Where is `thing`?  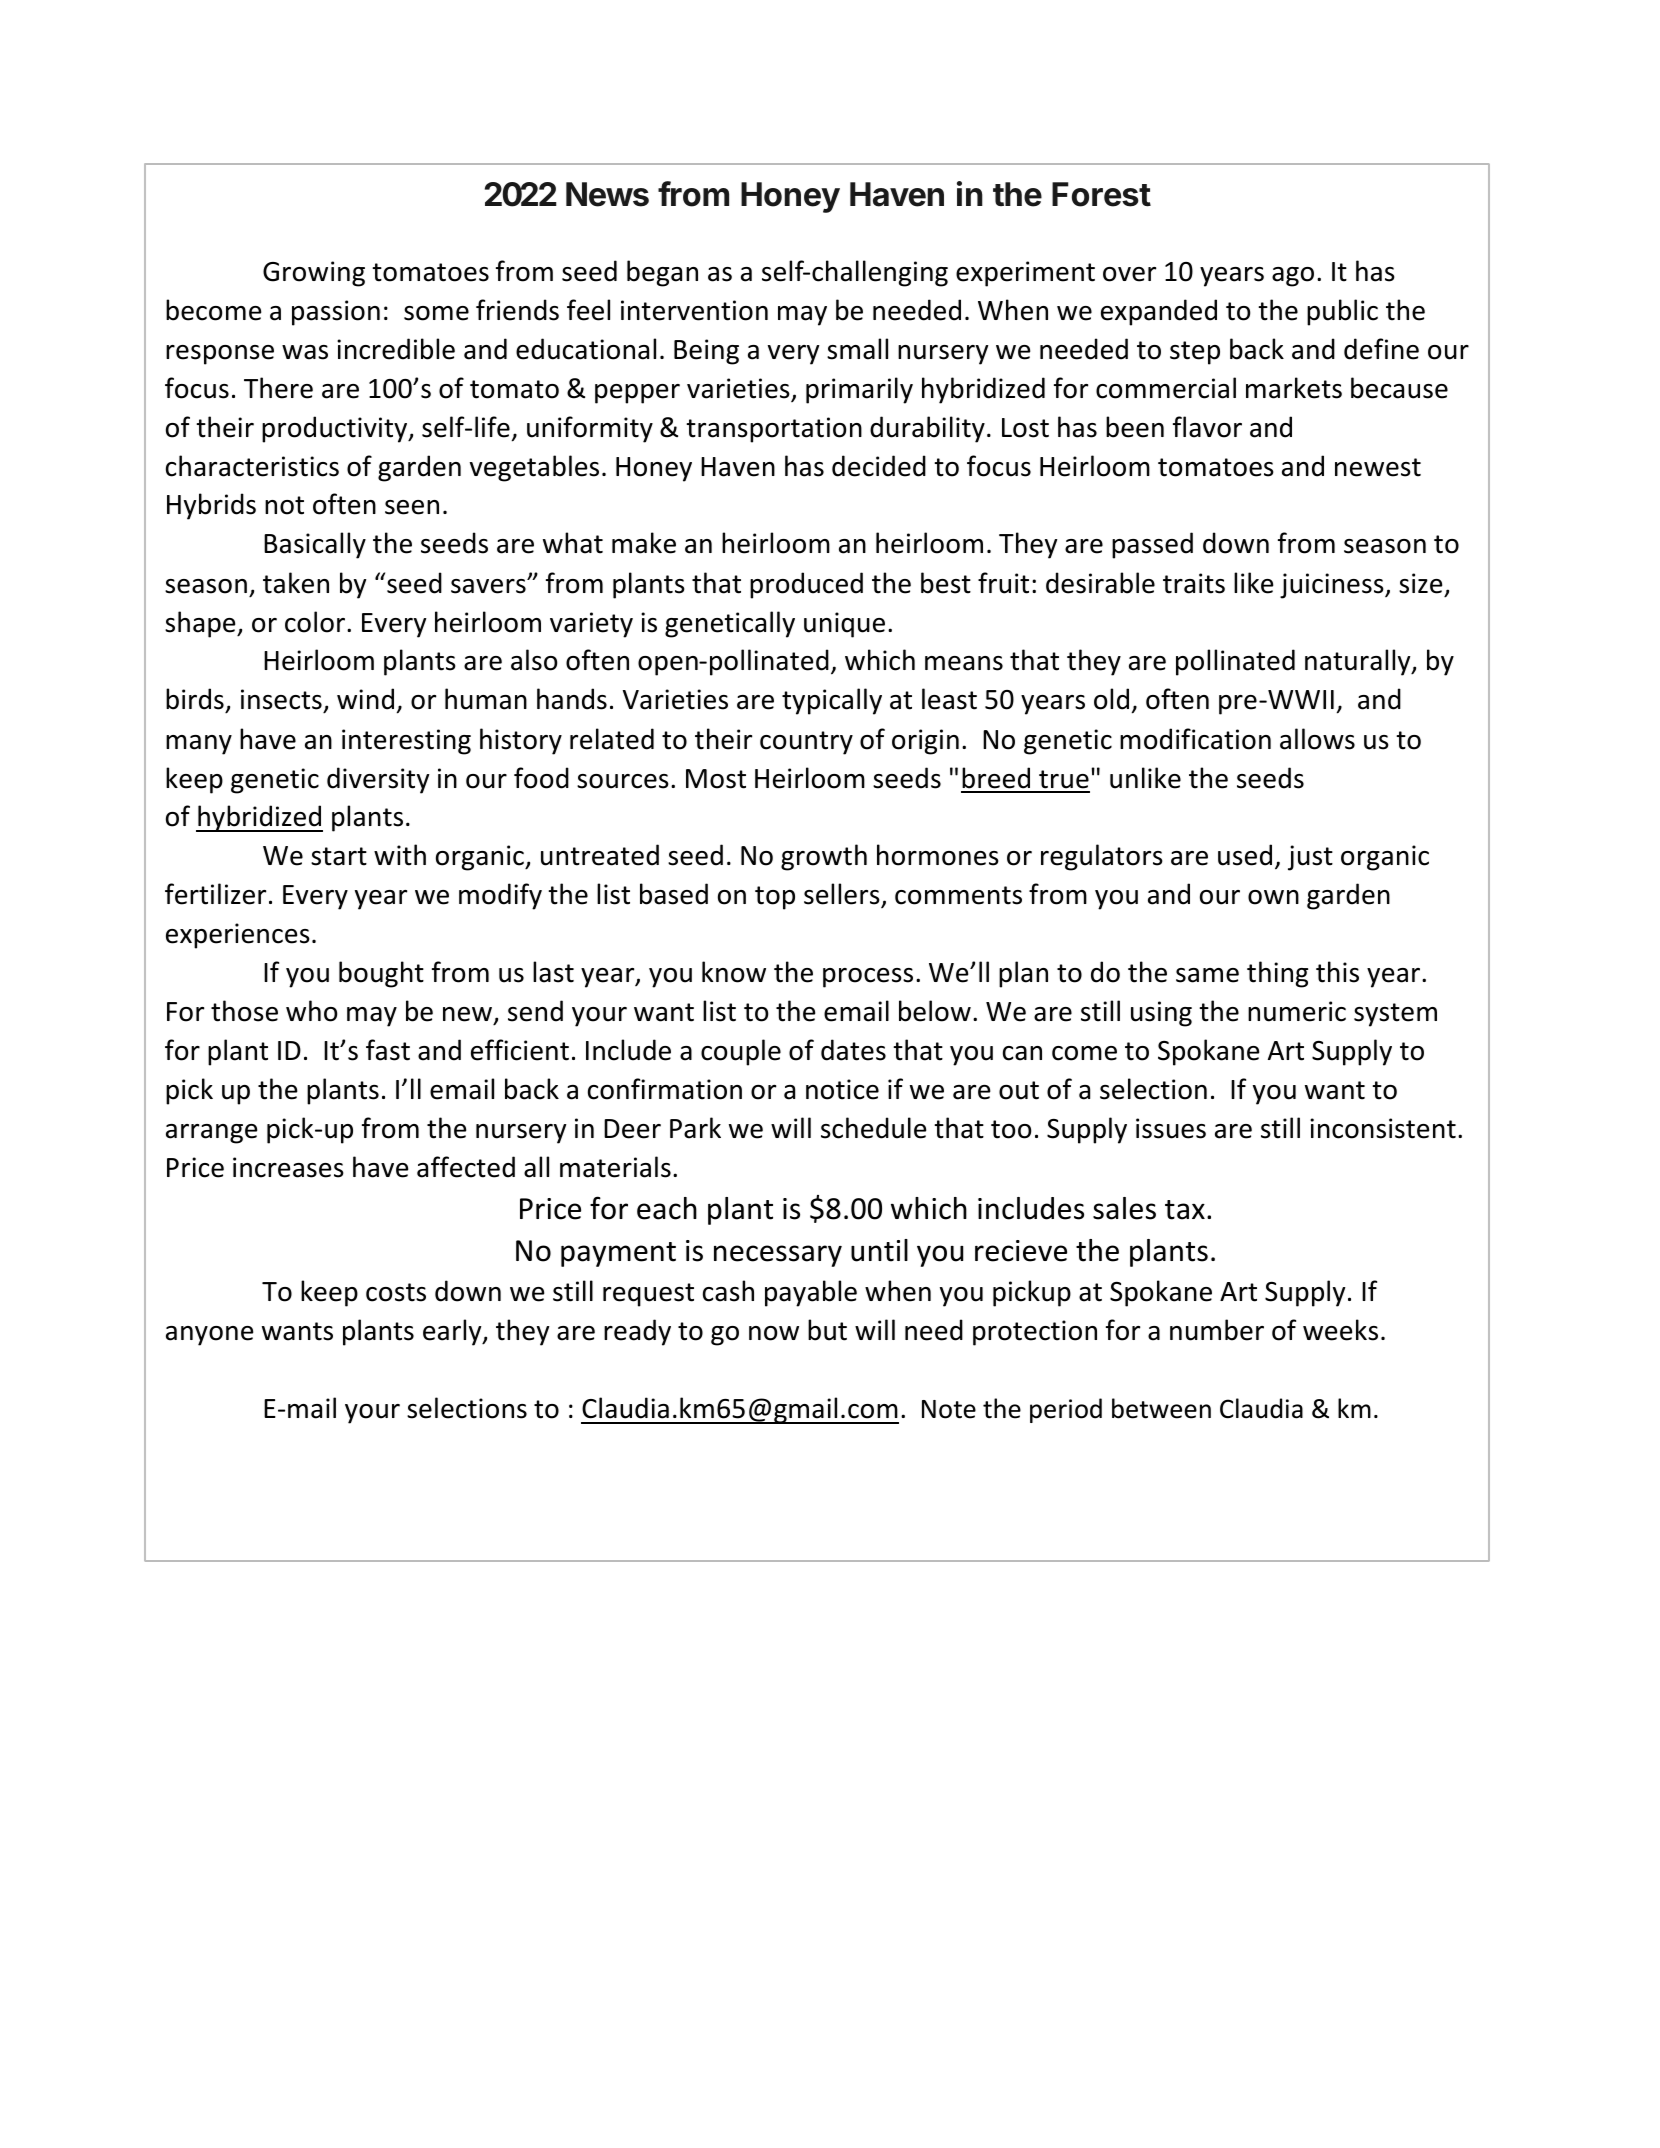 thing is located at coordinates (1277, 974).
